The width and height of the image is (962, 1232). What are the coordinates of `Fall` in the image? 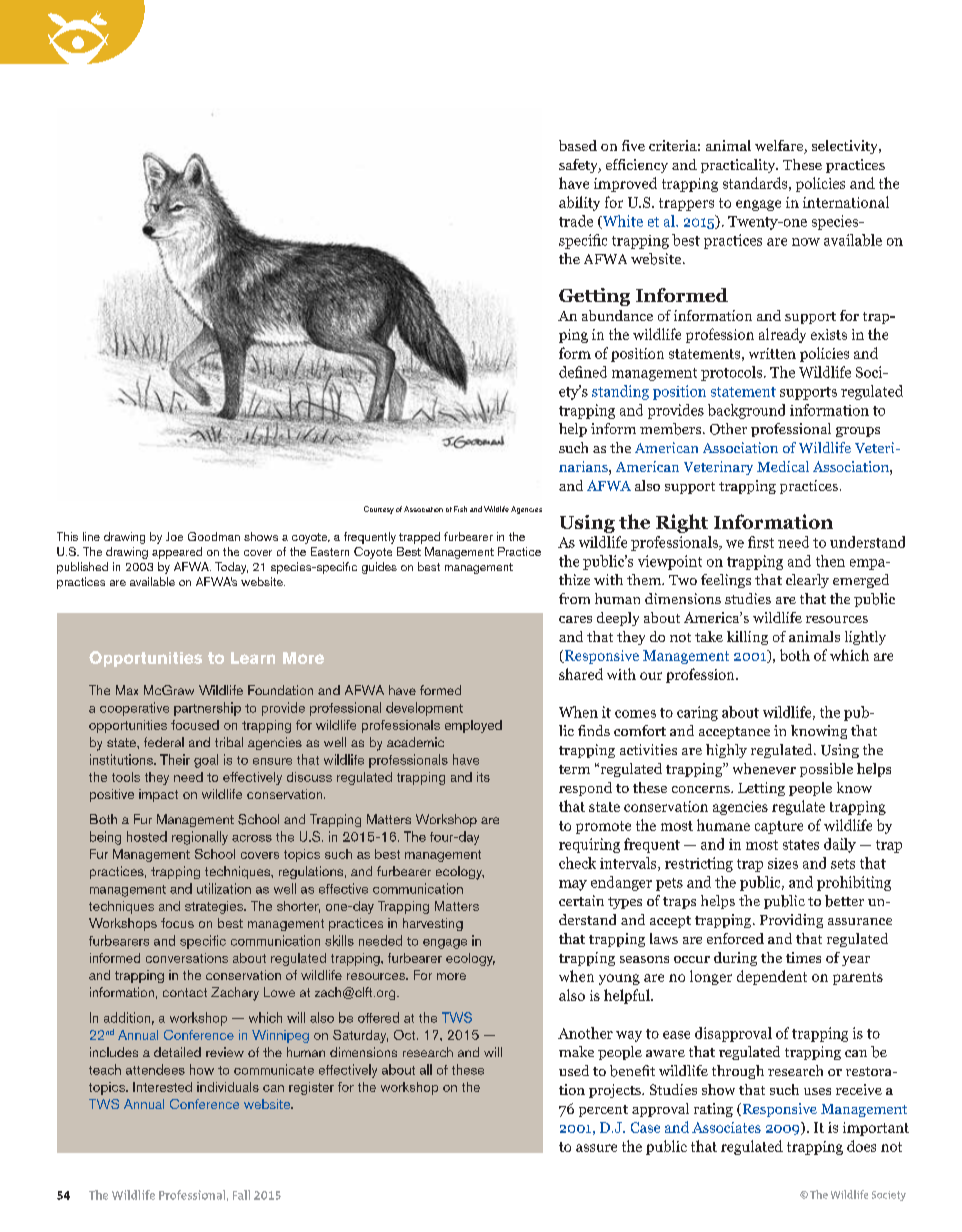 It's located at (241, 1195).
